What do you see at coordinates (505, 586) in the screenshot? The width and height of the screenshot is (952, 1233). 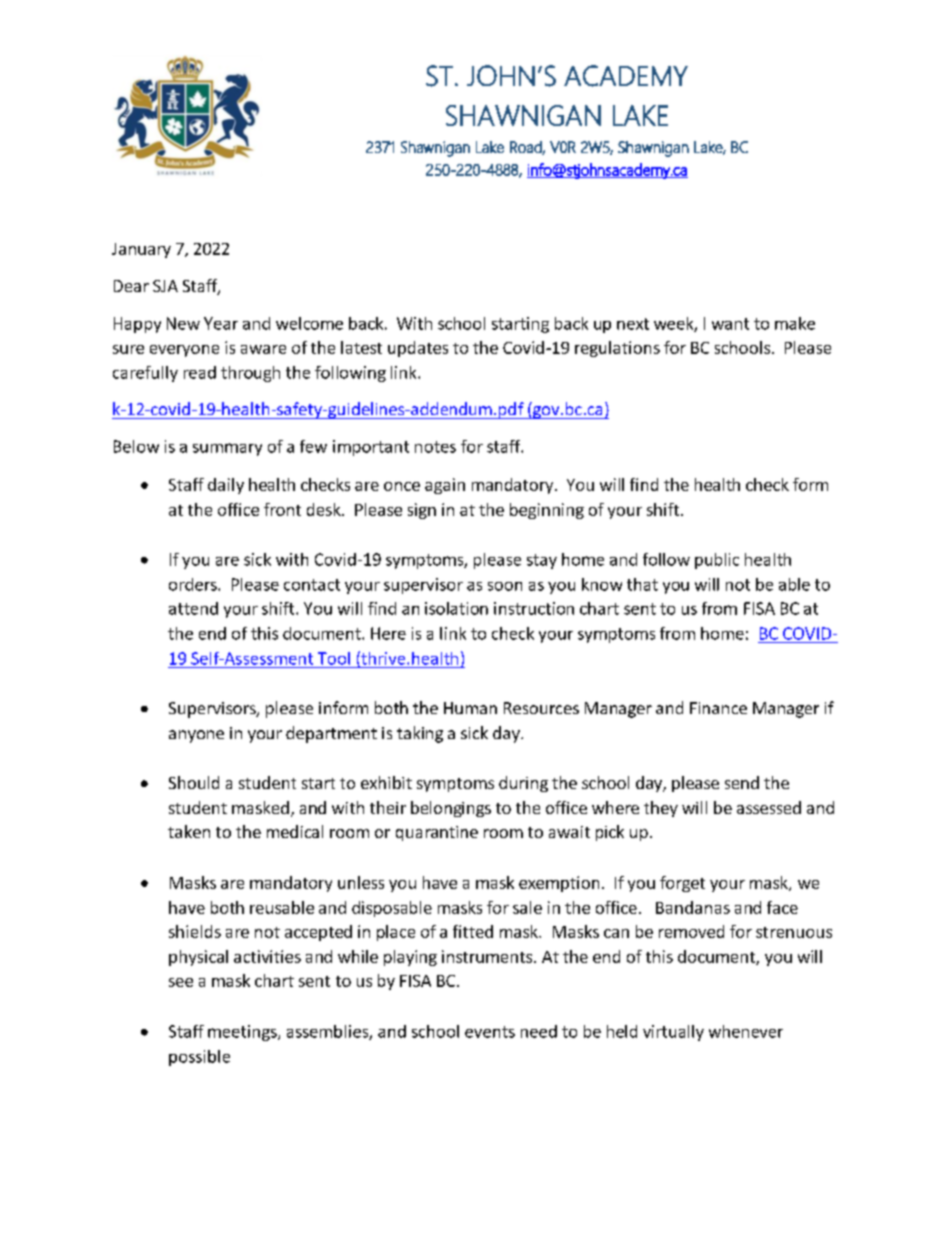 I see `soon` at bounding box center [505, 586].
